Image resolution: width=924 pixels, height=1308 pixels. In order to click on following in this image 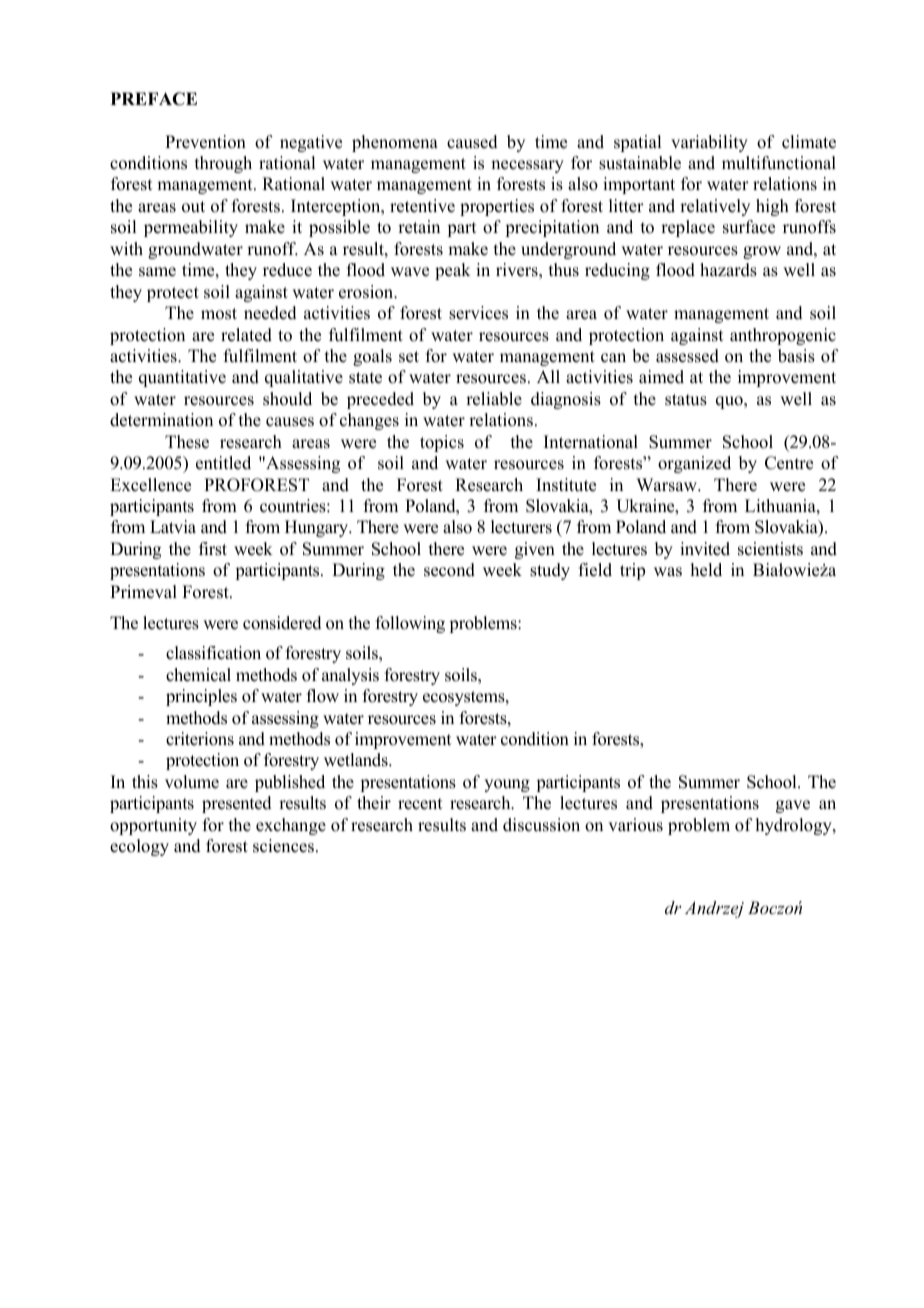, I will do `click(410, 624)`.
